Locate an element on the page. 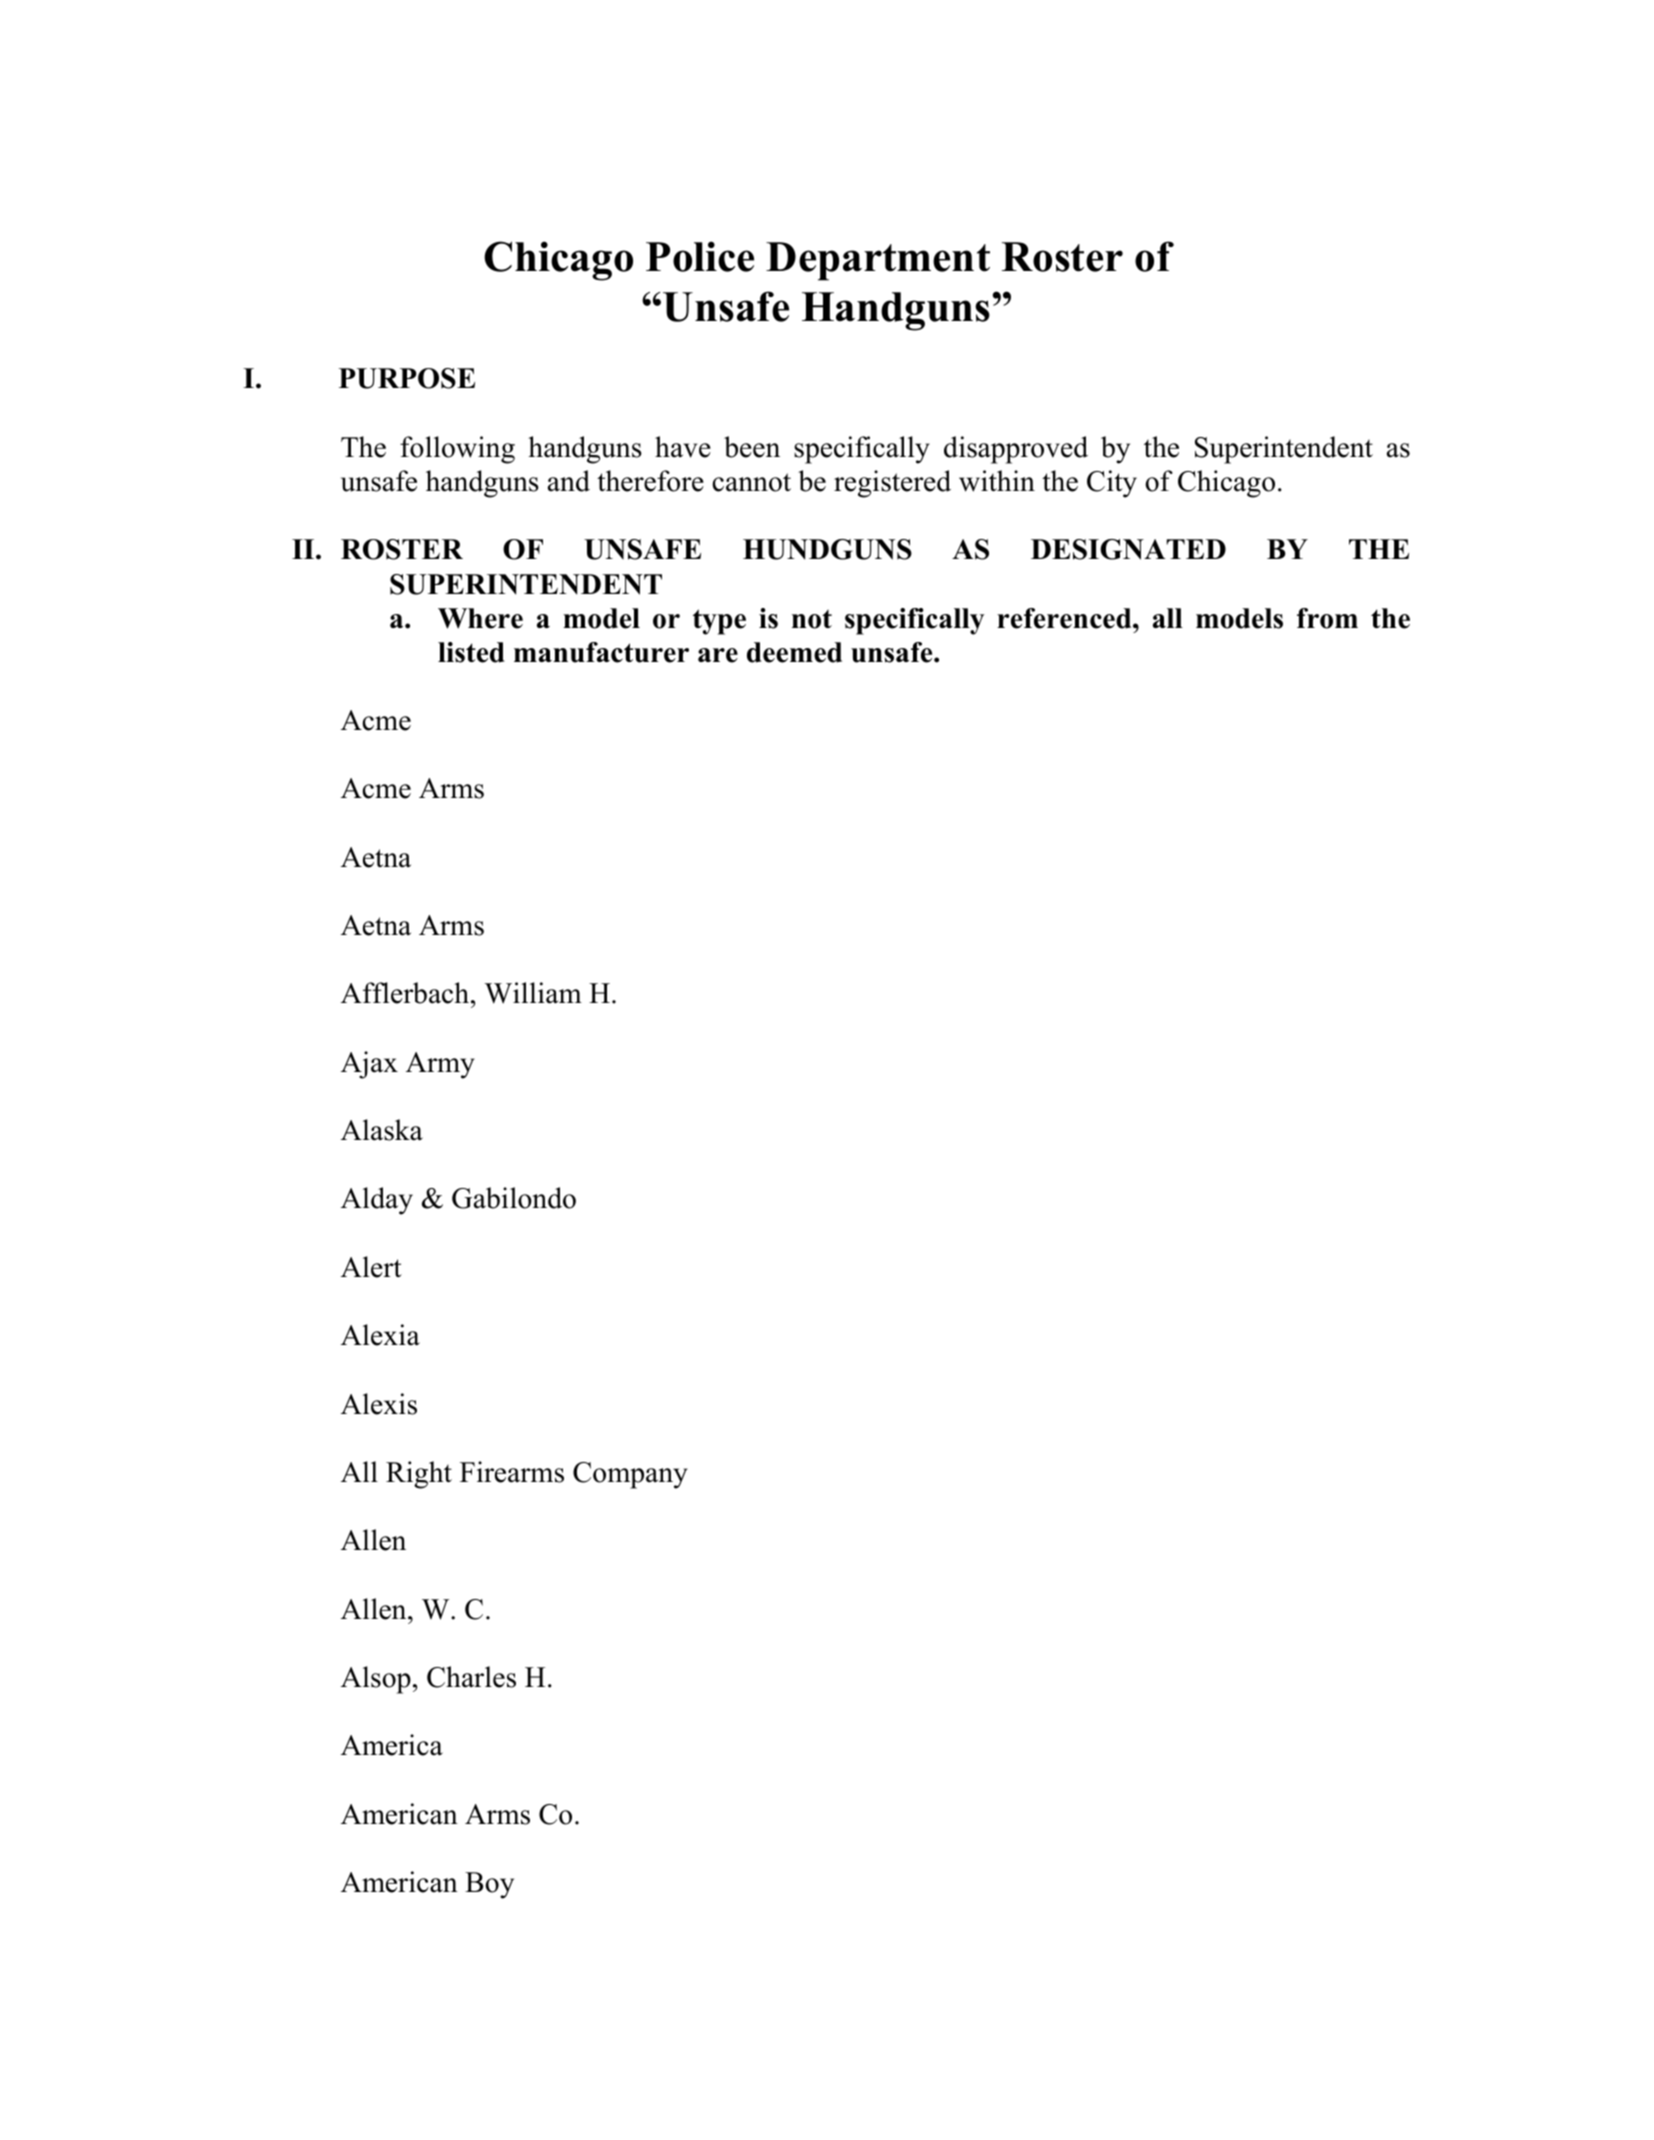  PURPOSE is located at coordinates (407, 378).
